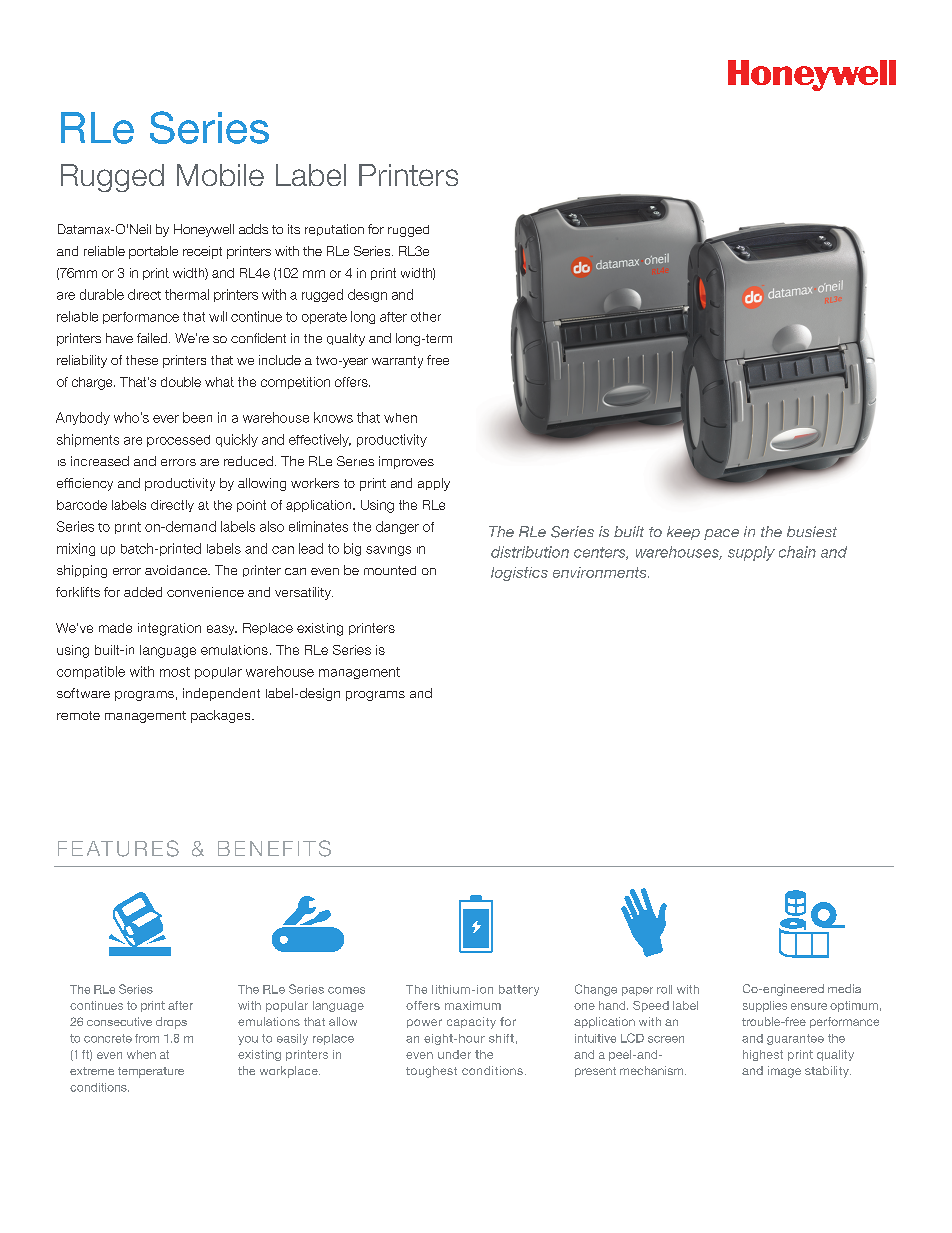 This page has width=952, height=1233. Describe the element at coordinates (763, 1055) in the page. I see `highest` at that location.
